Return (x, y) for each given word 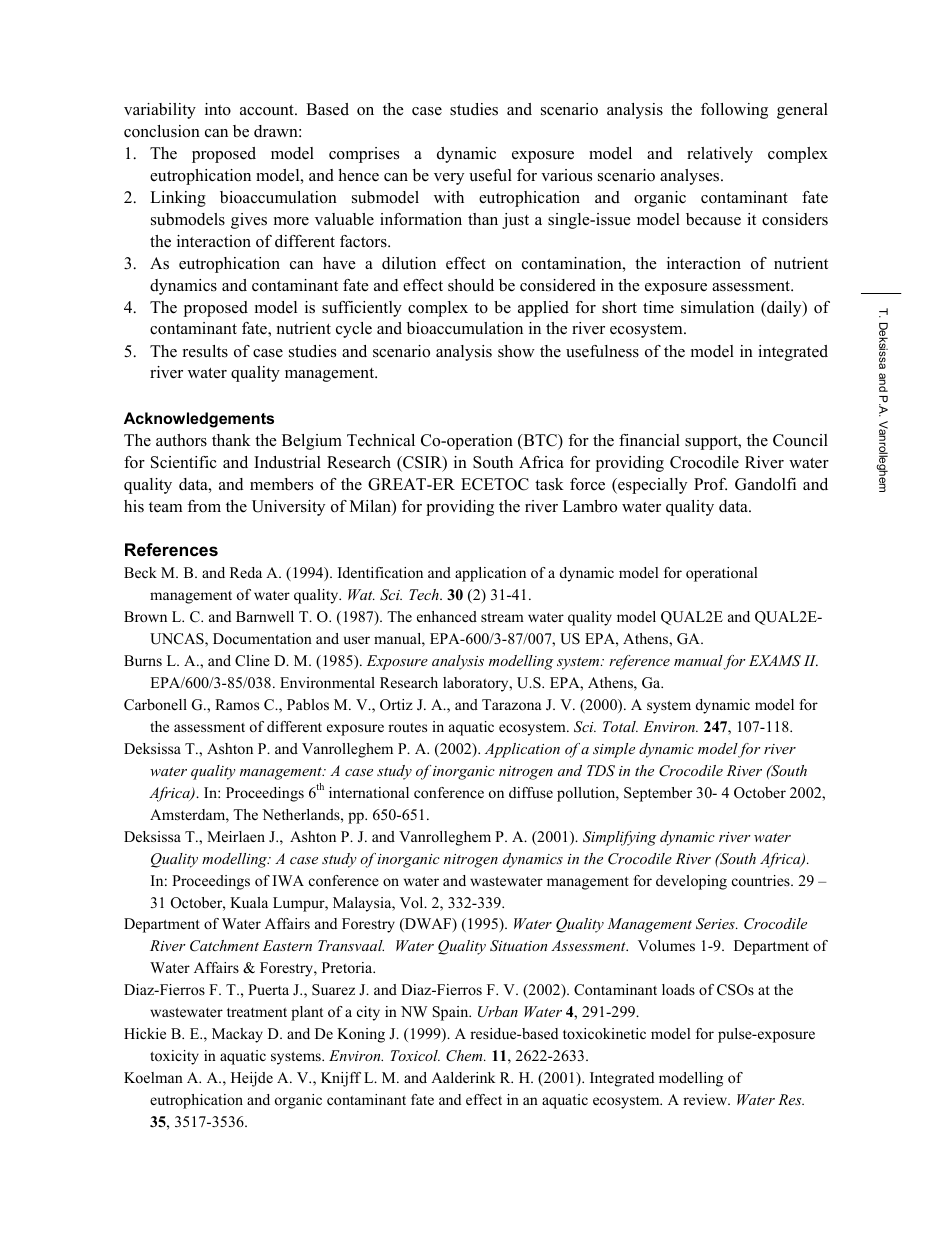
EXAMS (775, 661)
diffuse (531, 792)
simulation (717, 307)
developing (691, 882)
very (449, 179)
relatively (720, 155)
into (218, 109)
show (516, 351)
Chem (465, 1056)
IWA (288, 880)
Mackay (237, 1035)
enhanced (447, 616)
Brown (145, 616)
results (205, 351)
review (706, 1099)
